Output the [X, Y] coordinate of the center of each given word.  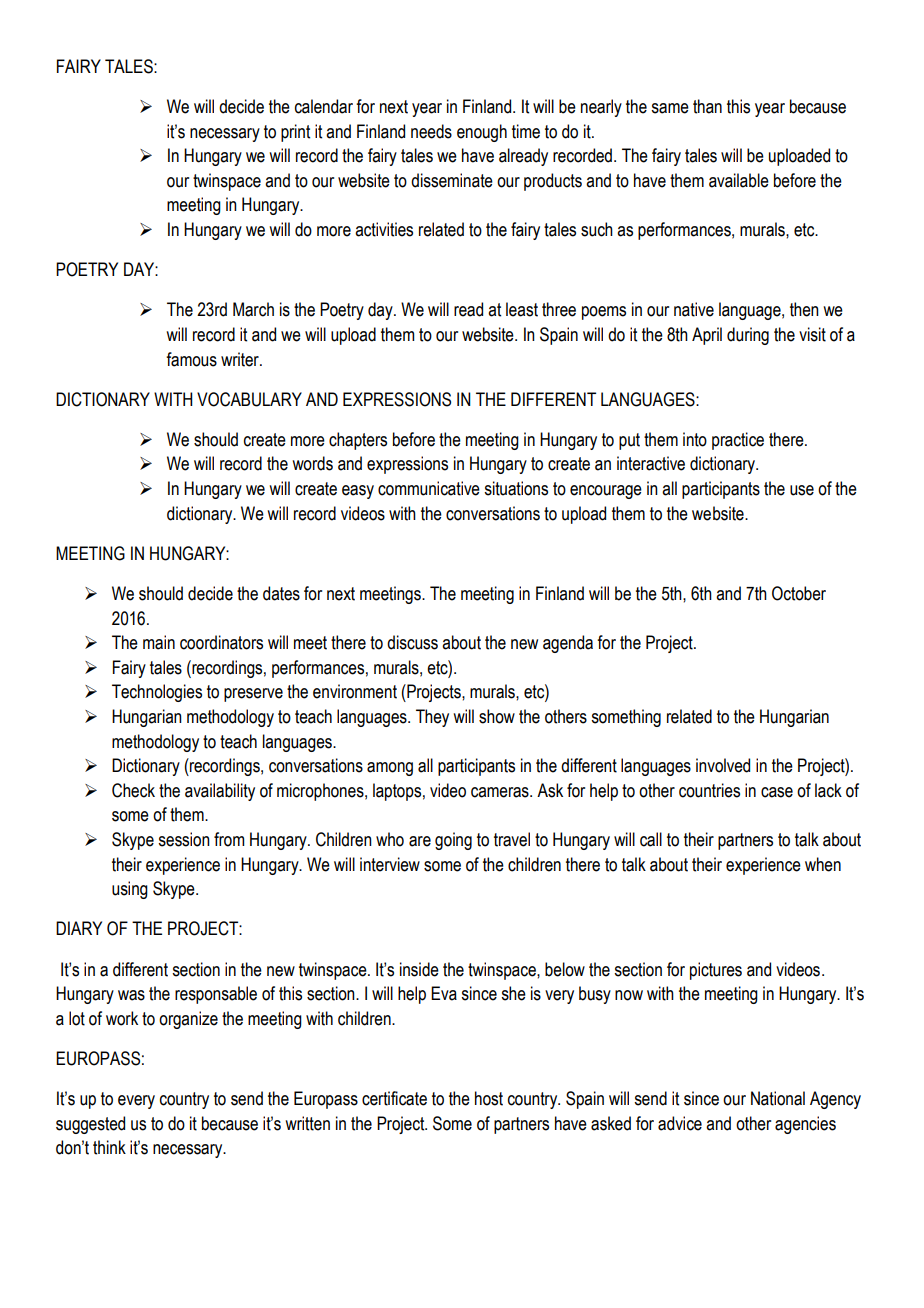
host [489, 1098]
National [778, 1098]
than [707, 106]
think [109, 1147]
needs [431, 131]
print [295, 133]
